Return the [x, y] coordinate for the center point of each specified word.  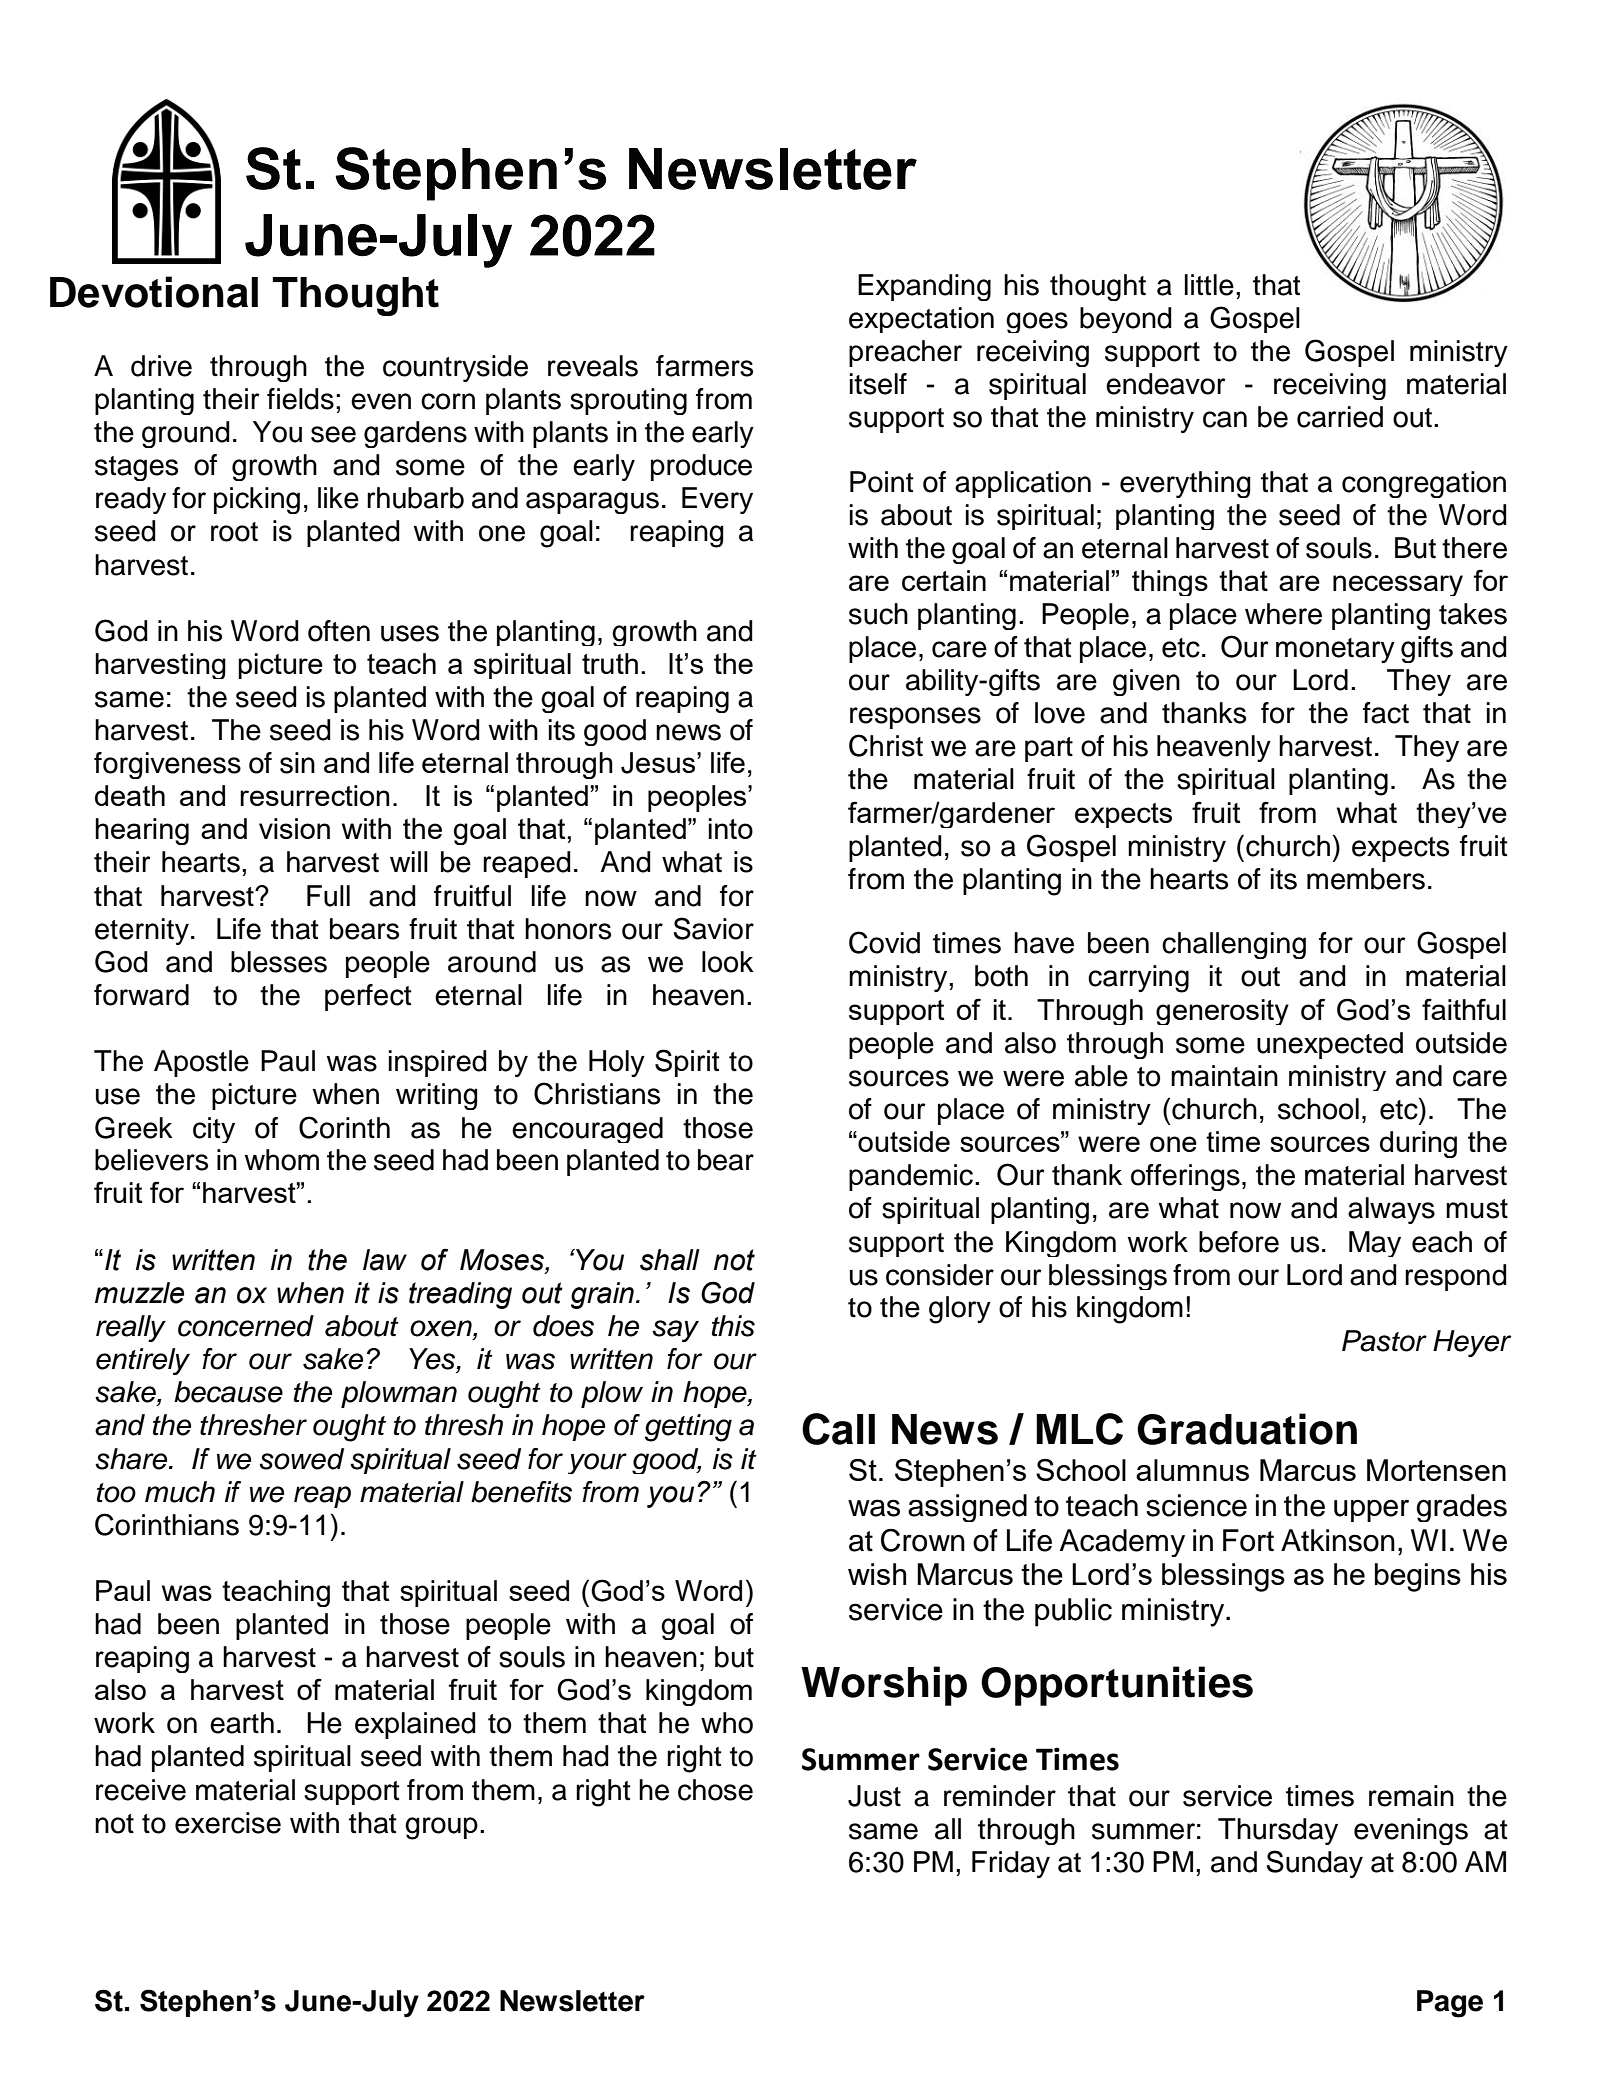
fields [300, 399]
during [1418, 1144]
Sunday [1315, 1864]
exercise [228, 1823]
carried [1340, 417]
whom [281, 1160]
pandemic [911, 1177]
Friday [1011, 1864]
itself [878, 384]
